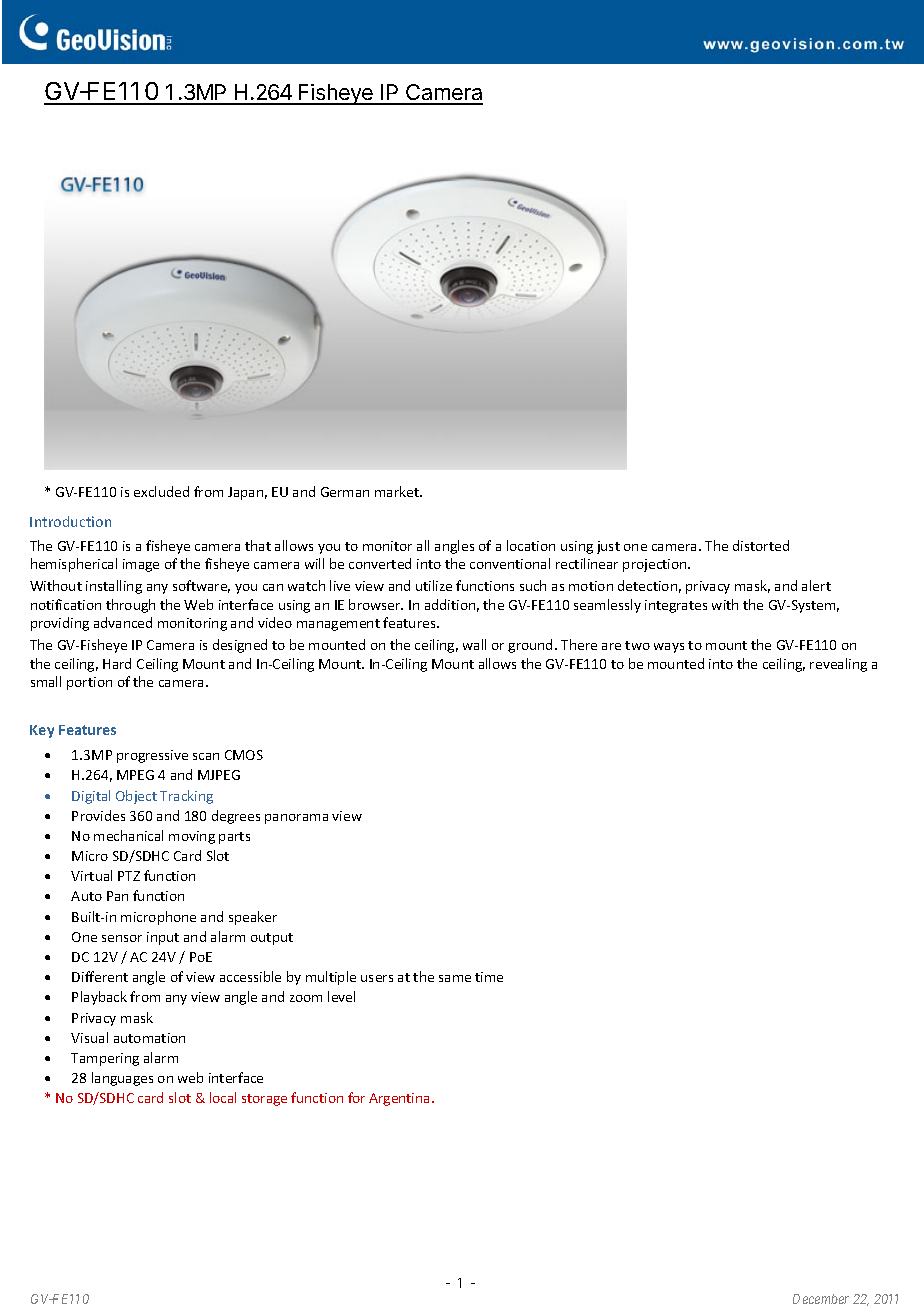 This screenshot has height=1308, width=924. What do you see at coordinates (398, 491) in the screenshot?
I see `market` at bounding box center [398, 491].
